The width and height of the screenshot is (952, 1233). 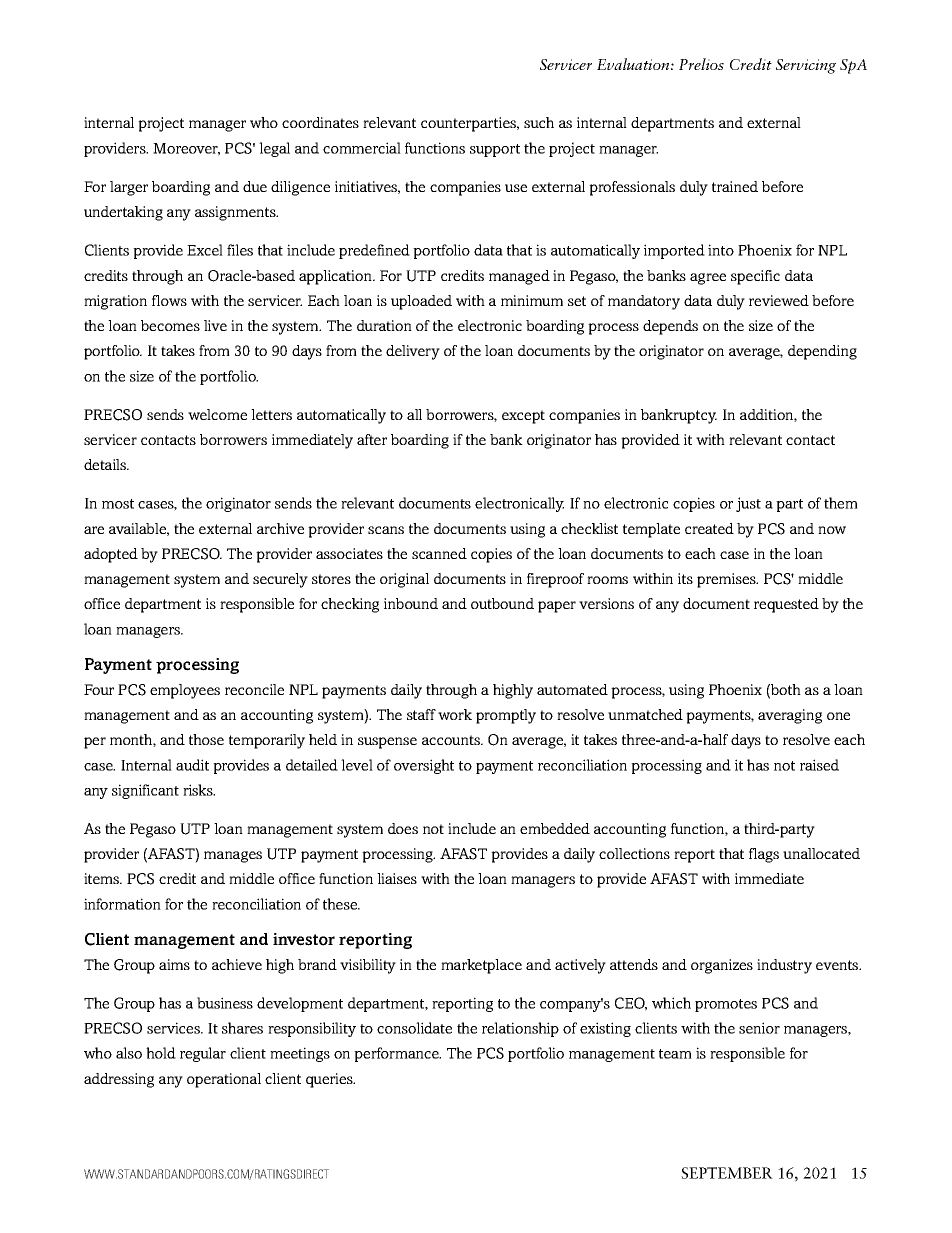 What do you see at coordinates (786, 605) in the screenshot?
I see `requested` at bounding box center [786, 605].
